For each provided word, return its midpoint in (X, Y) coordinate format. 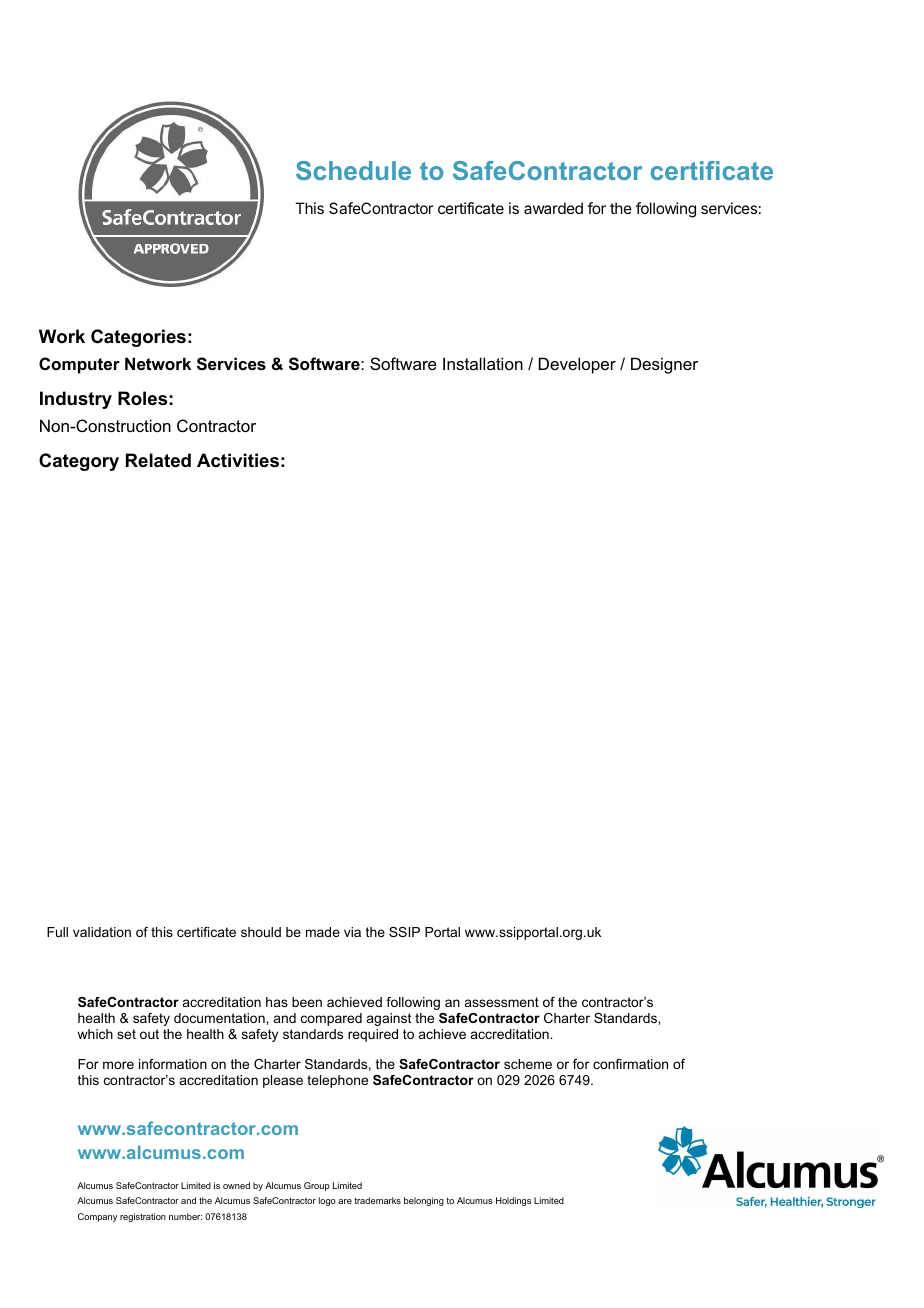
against (389, 1019)
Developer (577, 365)
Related (158, 460)
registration (143, 1217)
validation (102, 932)
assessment (502, 1002)
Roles (142, 398)
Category (79, 462)
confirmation (630, 1064)
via (352, 932)
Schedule (353, 170)
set (126, 1034)
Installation (483, 363)
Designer (664, 365)
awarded (553, 208)
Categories (138, 338)
